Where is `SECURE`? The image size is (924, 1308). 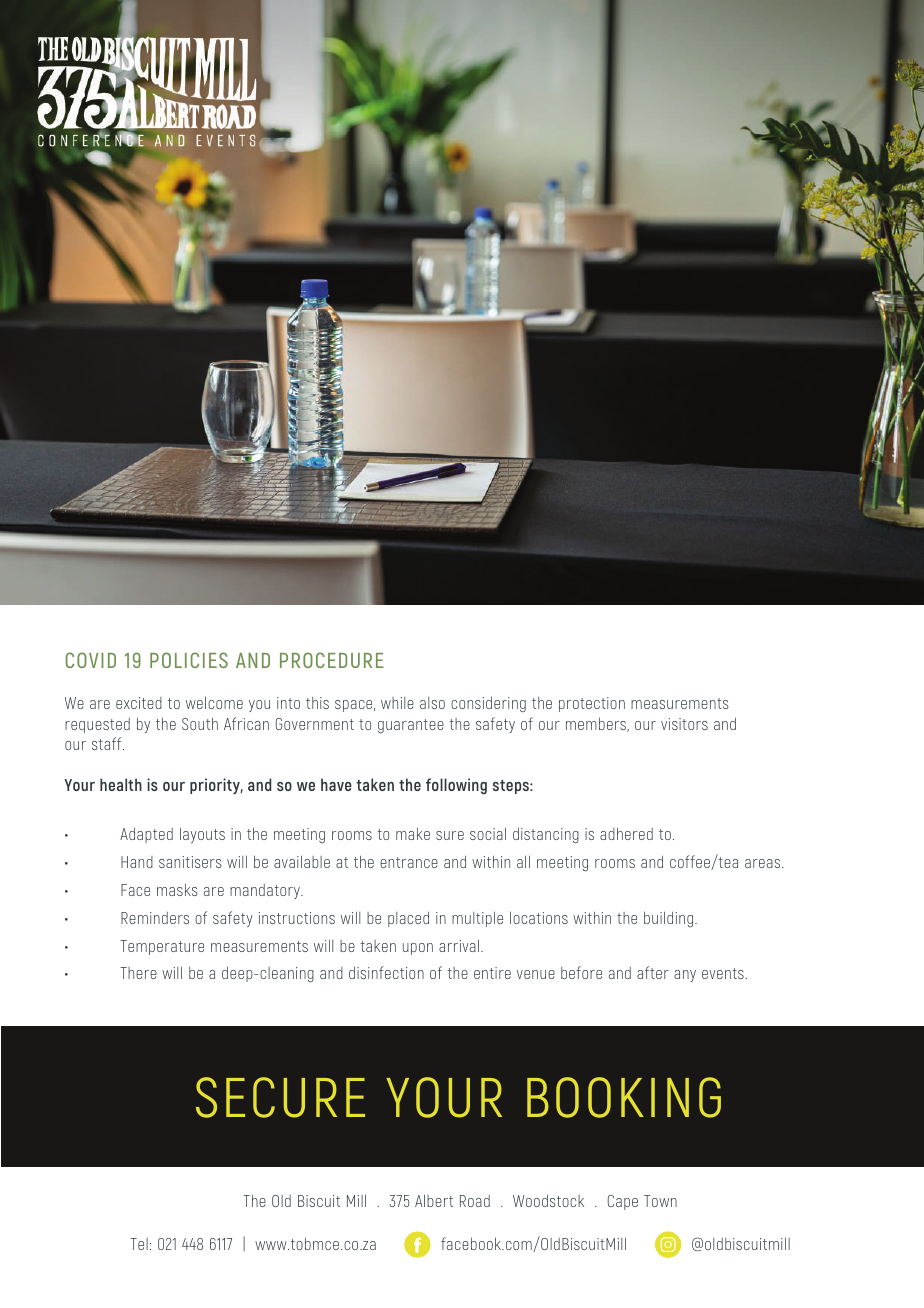
SECURE is located at coordinates (280, 1097).
